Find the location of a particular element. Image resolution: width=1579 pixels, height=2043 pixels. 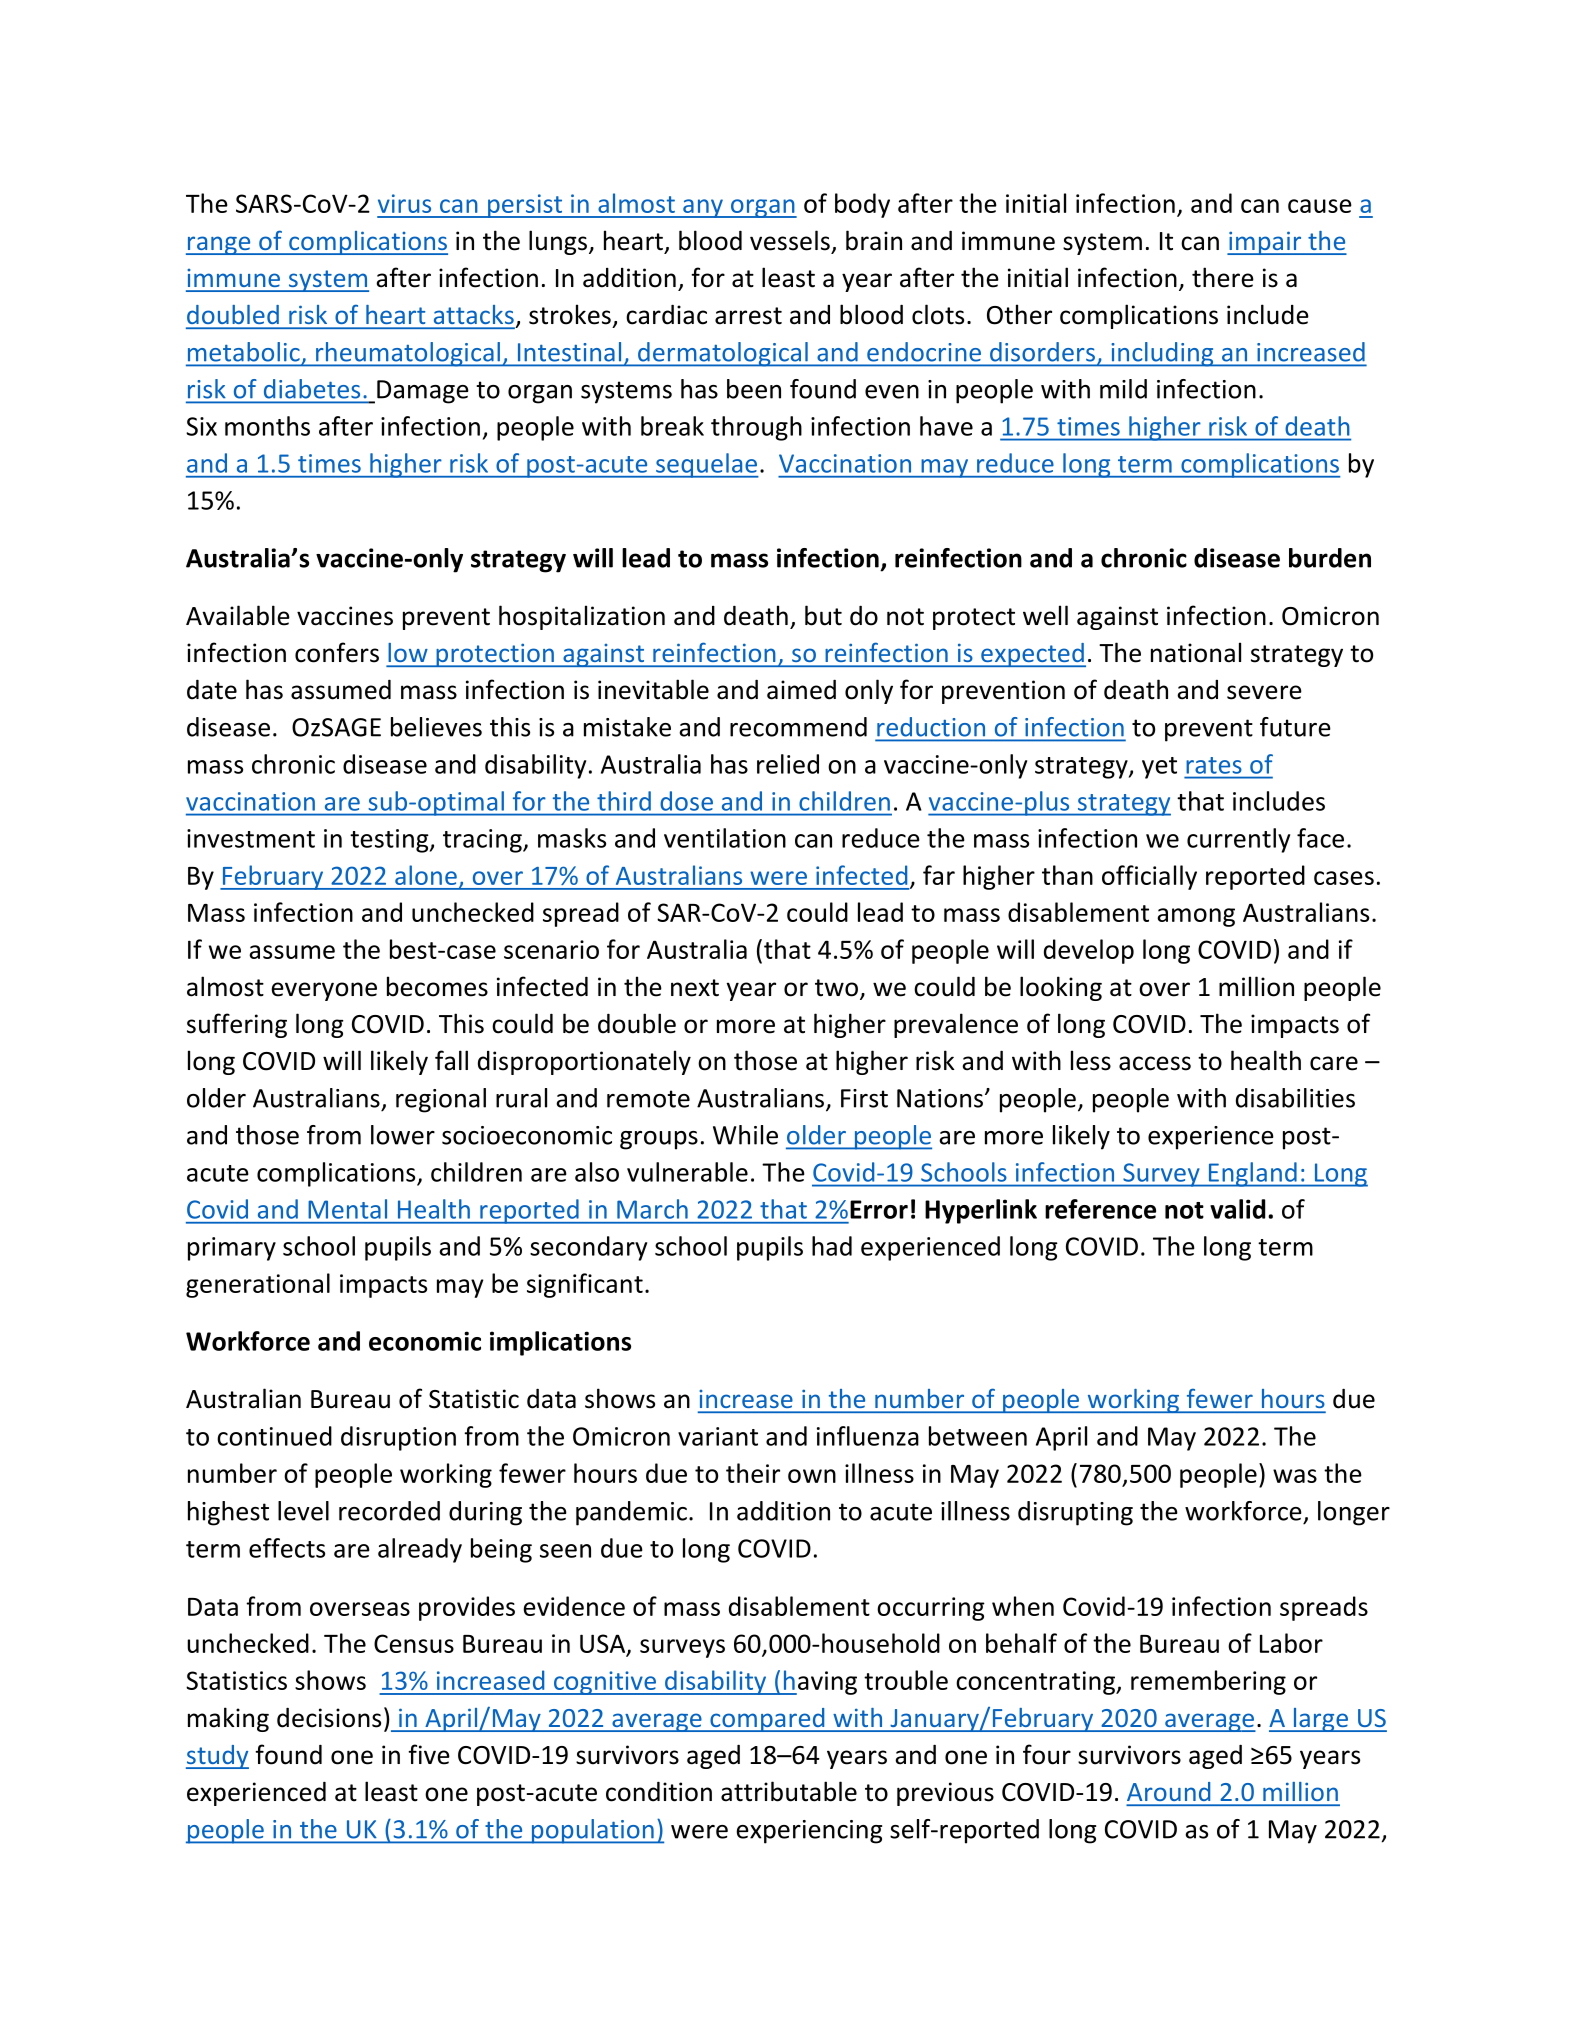

access is located at coordinates (1155, 1063).
